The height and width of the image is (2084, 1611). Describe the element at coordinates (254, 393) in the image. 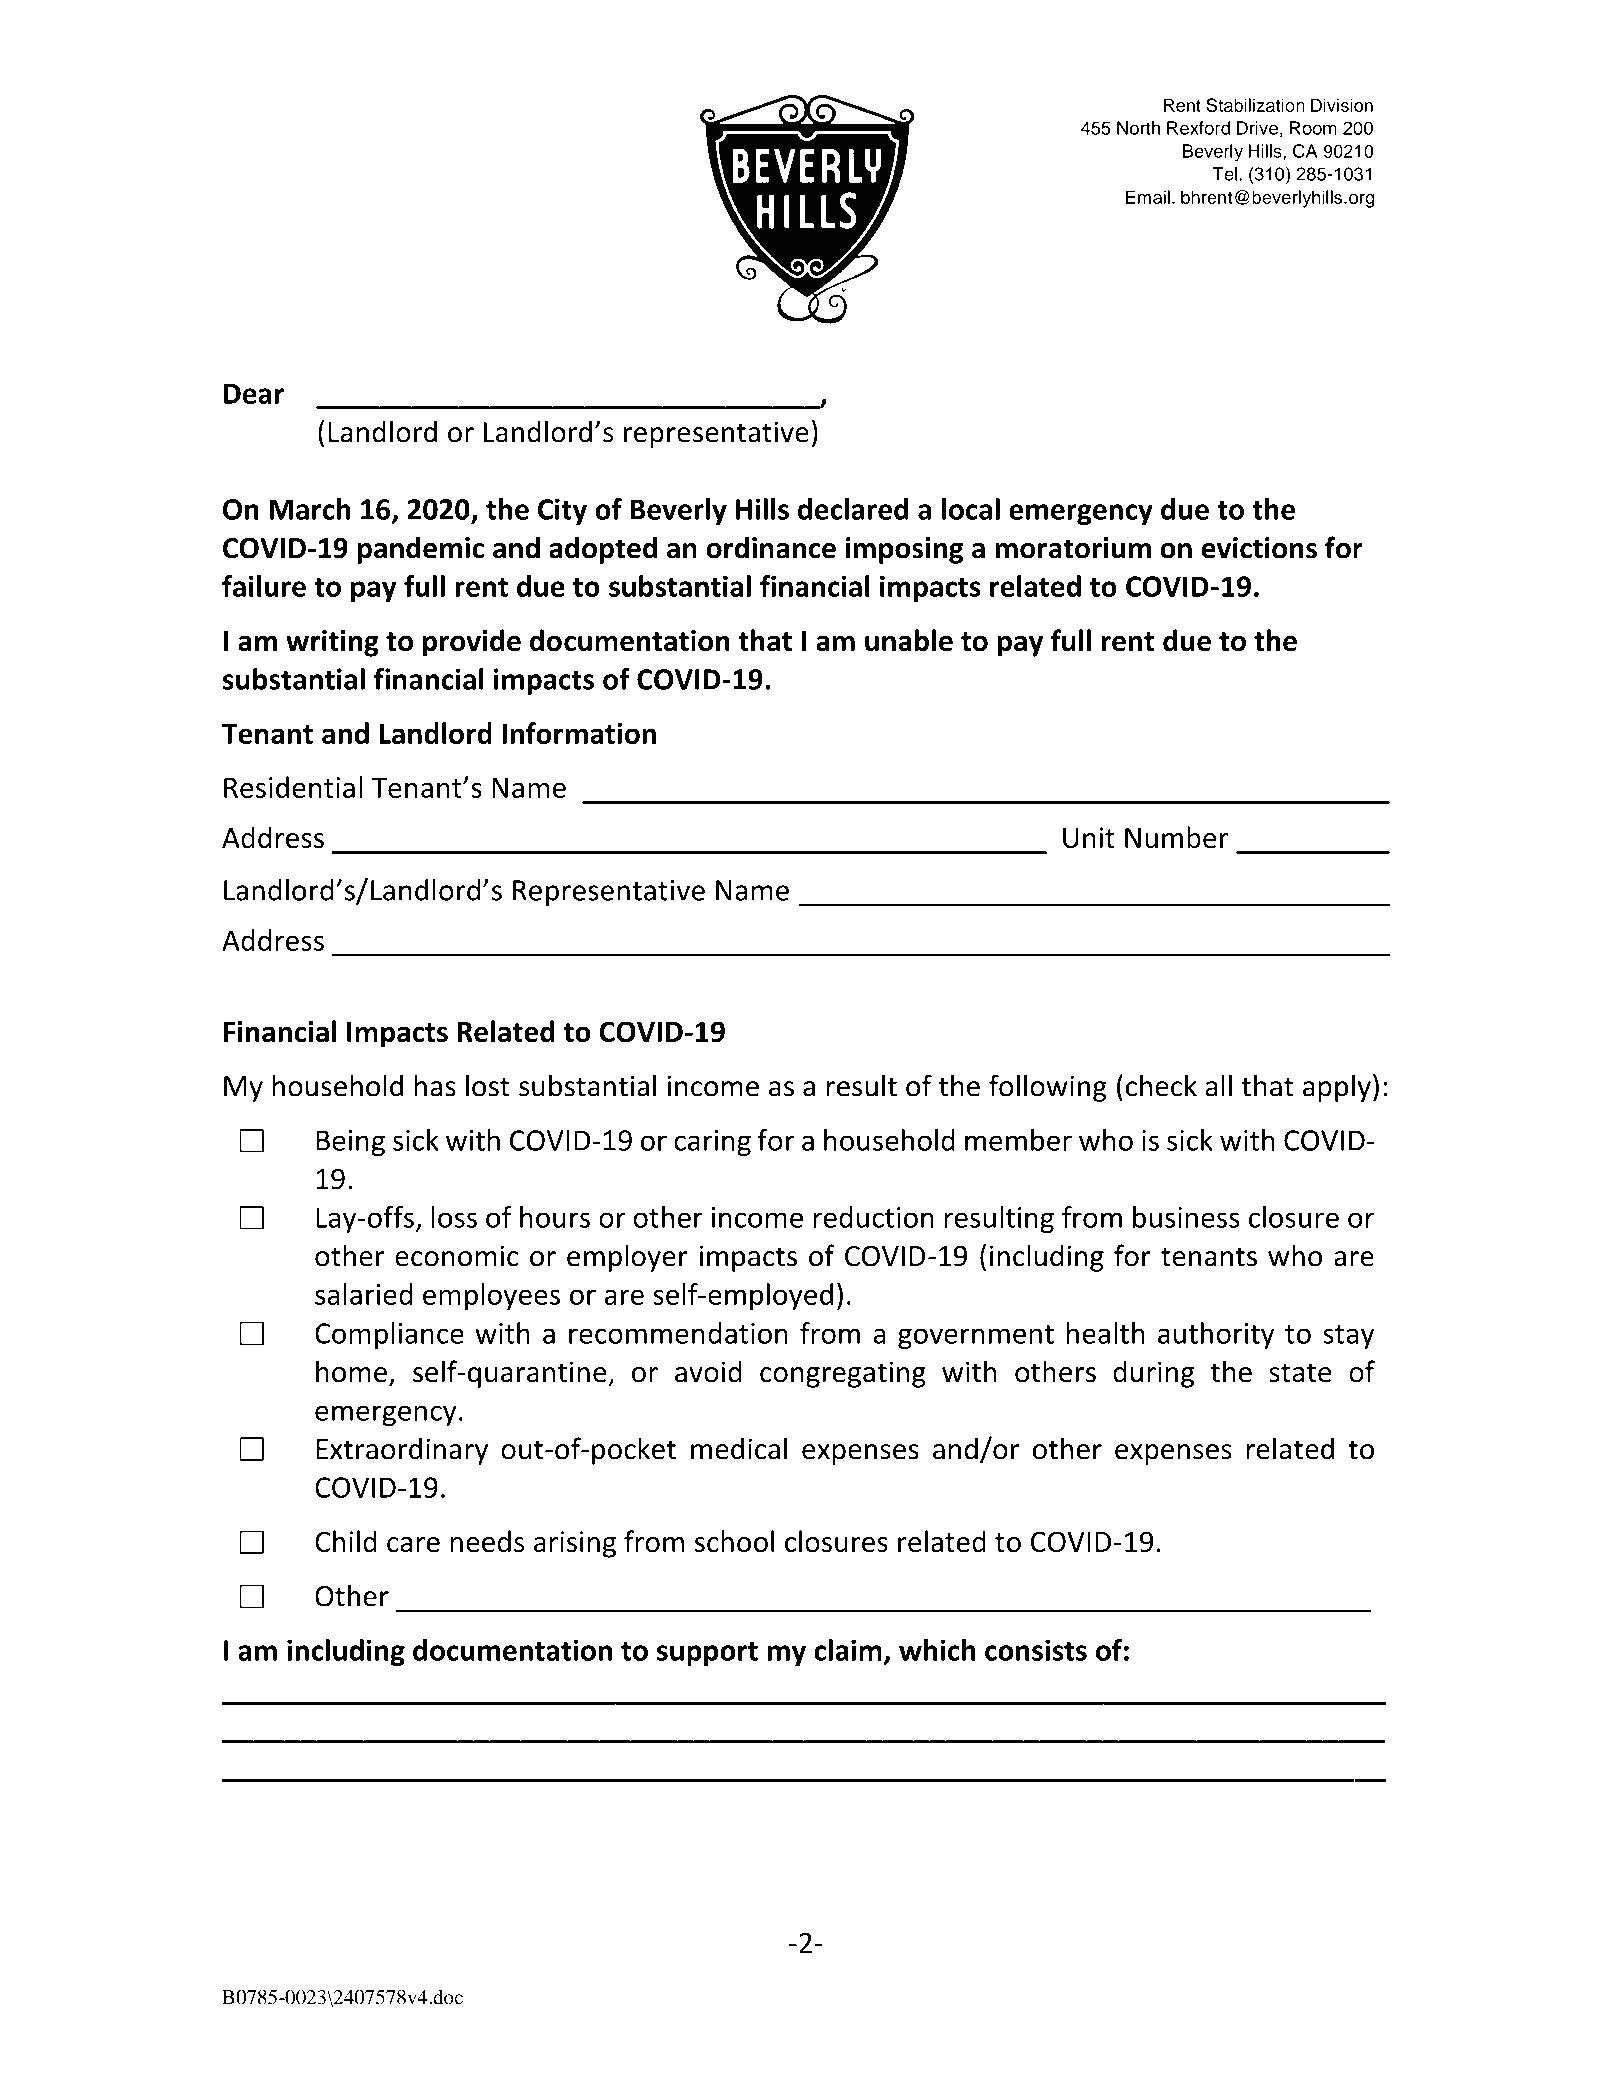

I see `Dear` at that location.
